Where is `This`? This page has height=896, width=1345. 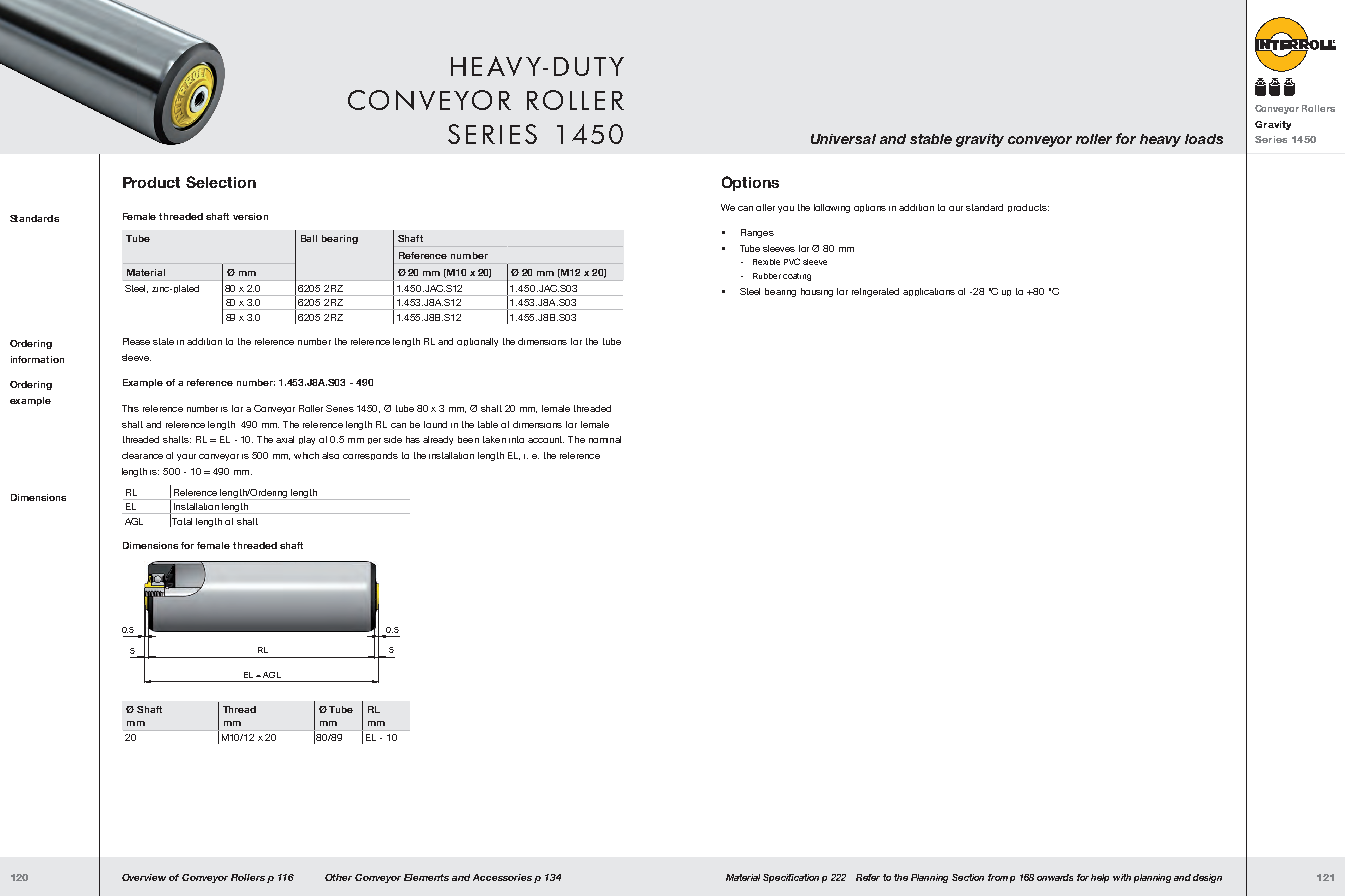
This is located at coordinates (130, 408).
